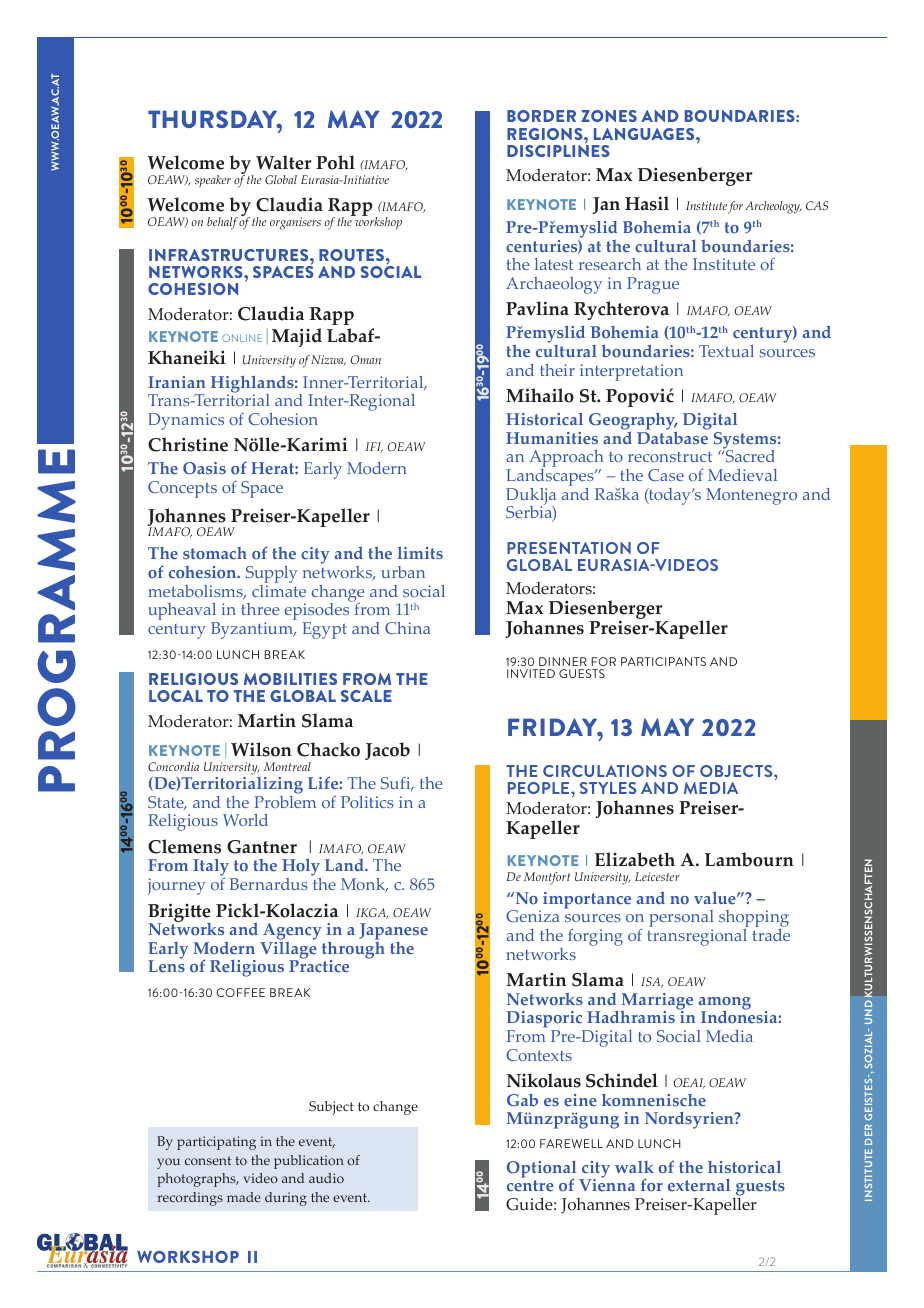 The width and height of the image is (924, 1308). Describe the element at coordinates (213, 181) in the image. I see `speaker` at that location.
